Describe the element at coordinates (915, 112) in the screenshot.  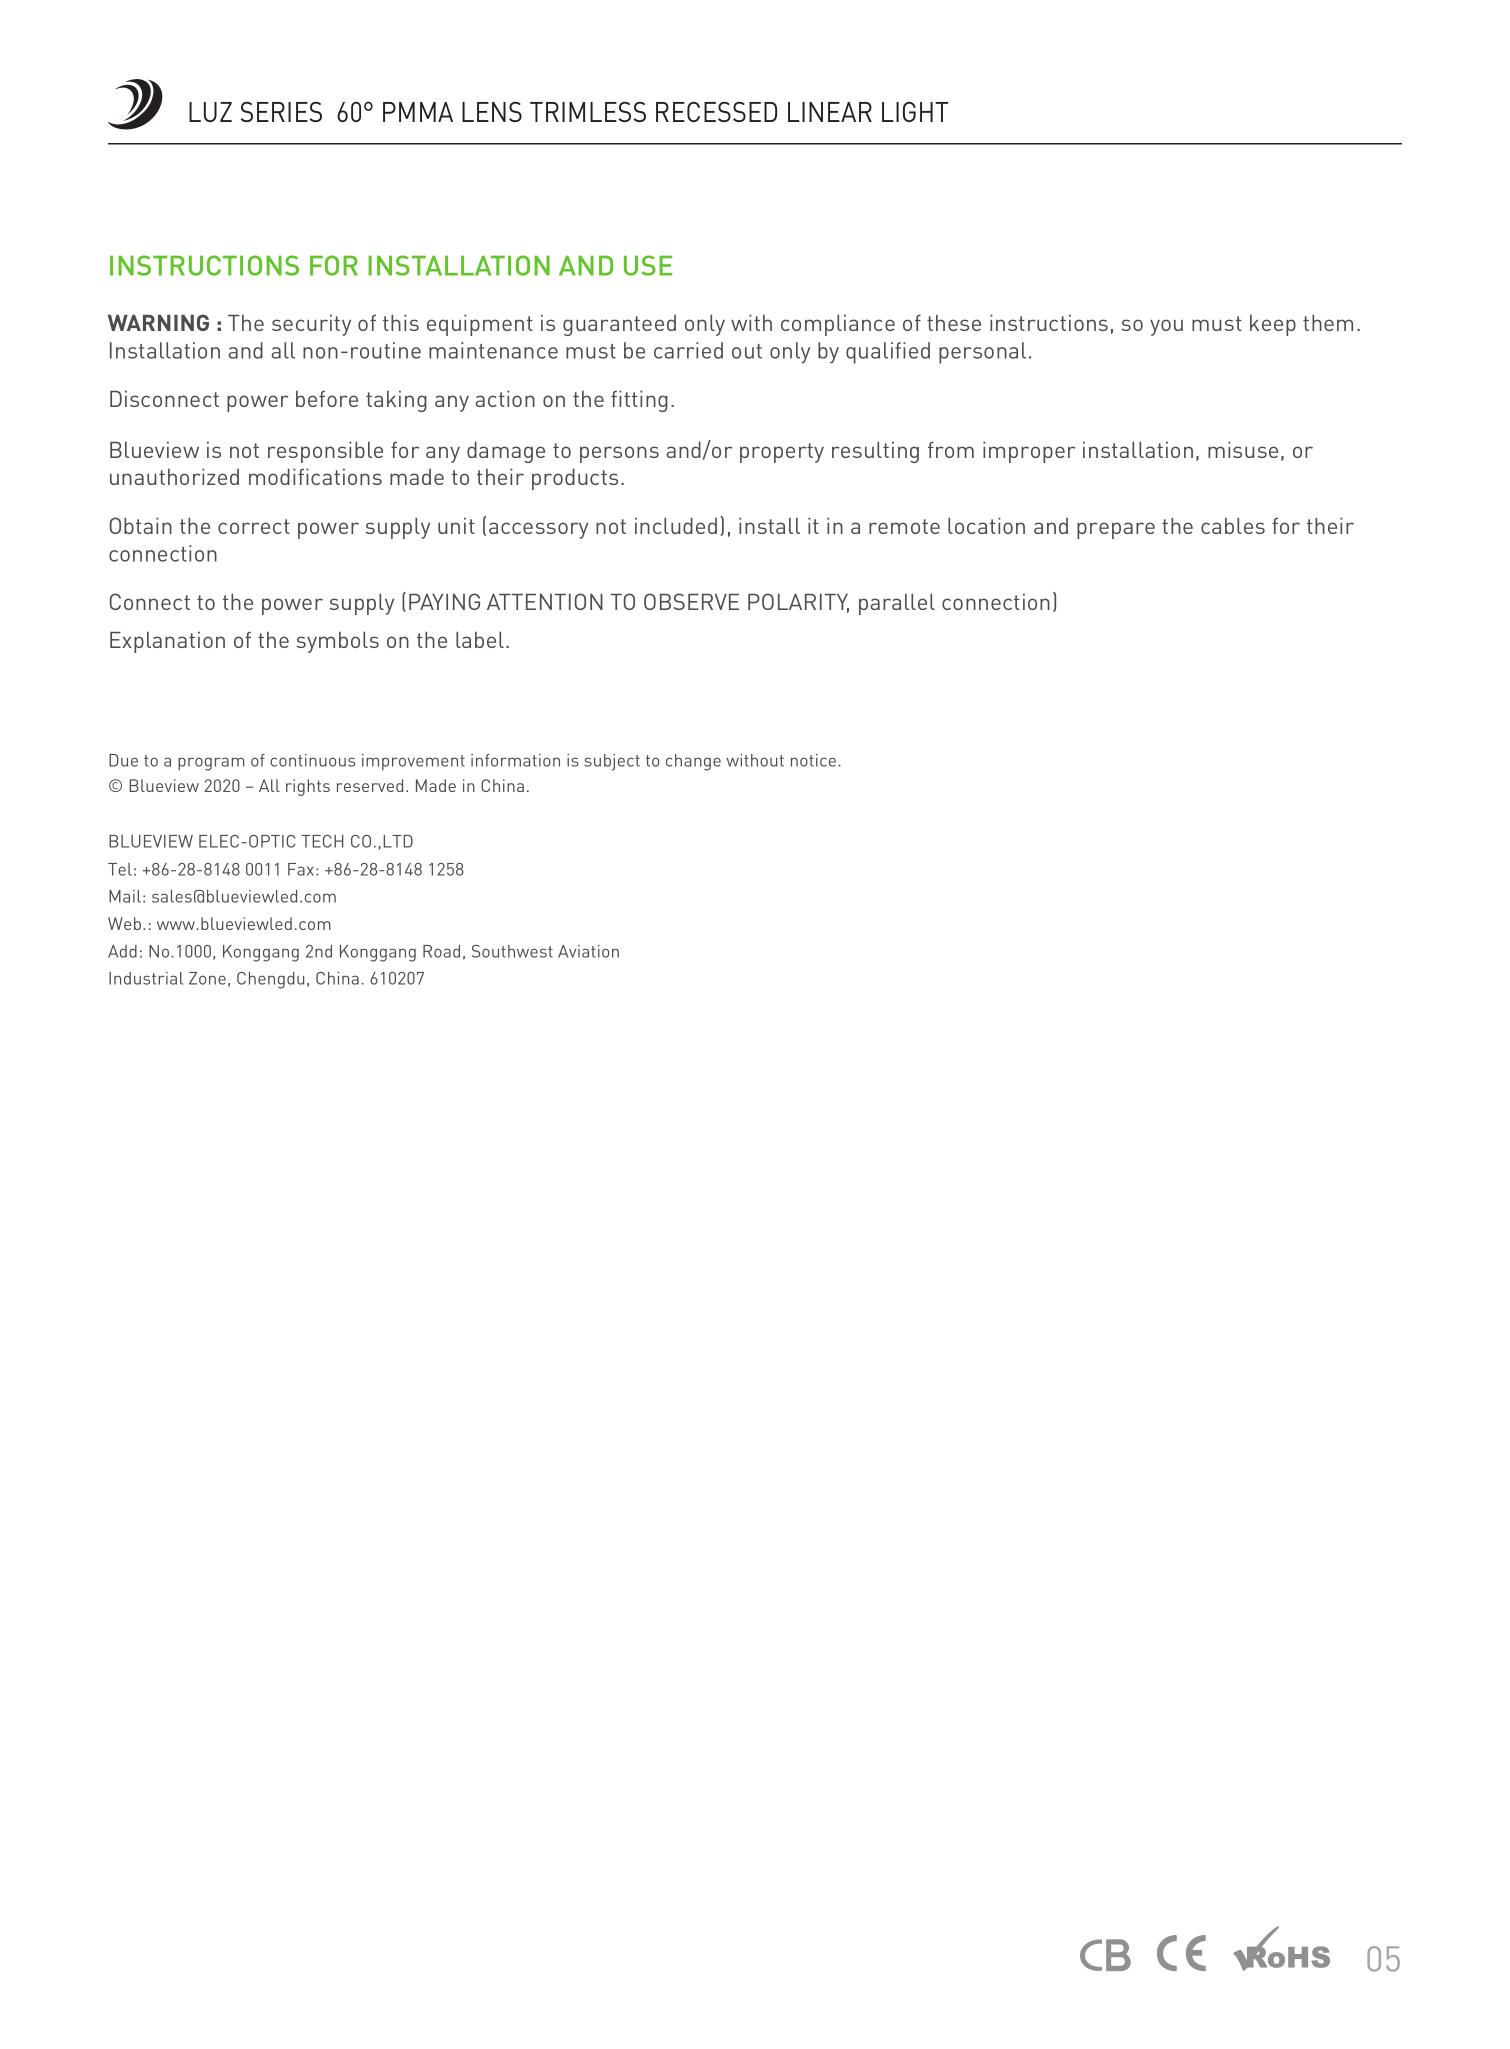
I see `LIGHT` at that location.
